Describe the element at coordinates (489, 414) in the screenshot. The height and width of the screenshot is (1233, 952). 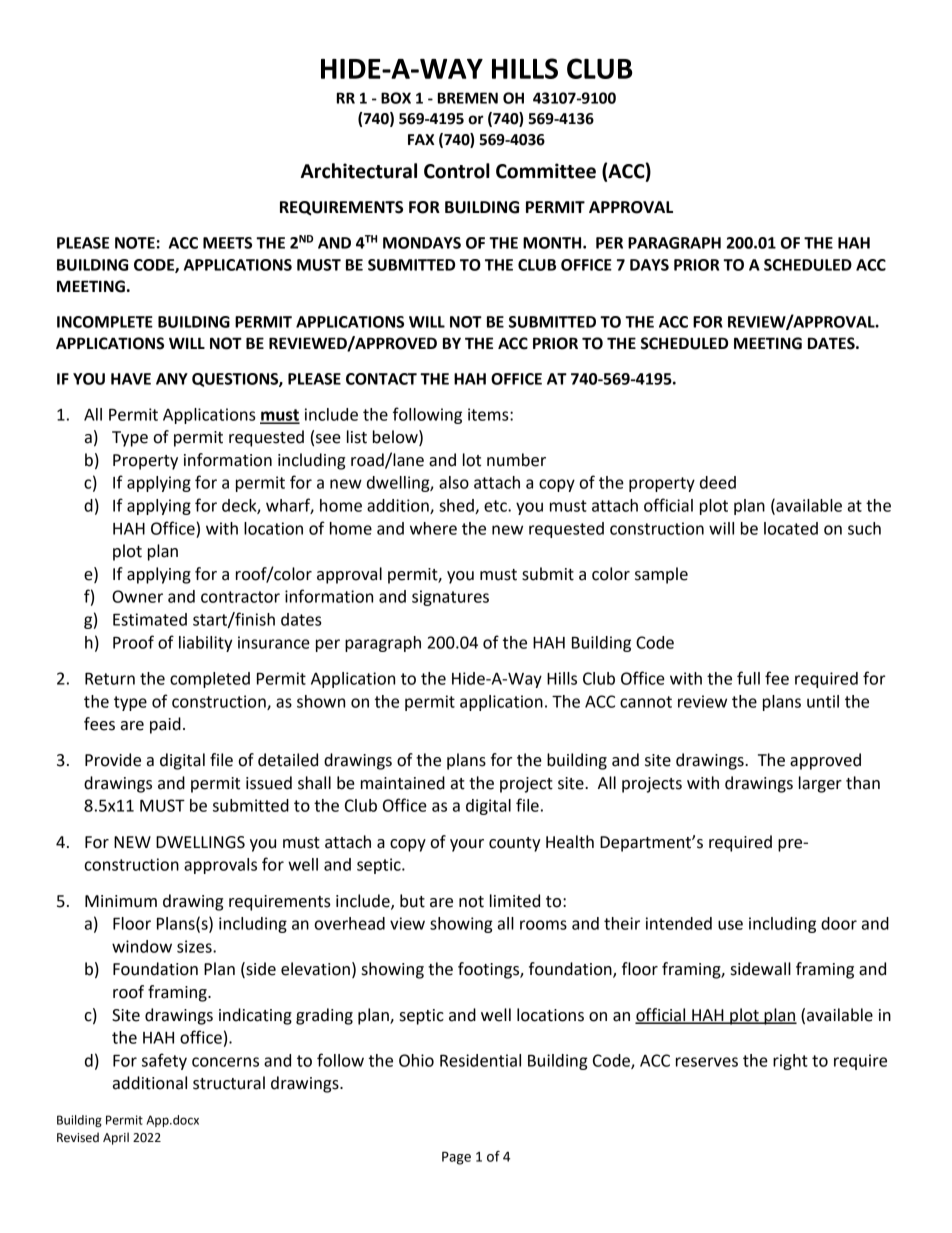
I see `items` at that location.
